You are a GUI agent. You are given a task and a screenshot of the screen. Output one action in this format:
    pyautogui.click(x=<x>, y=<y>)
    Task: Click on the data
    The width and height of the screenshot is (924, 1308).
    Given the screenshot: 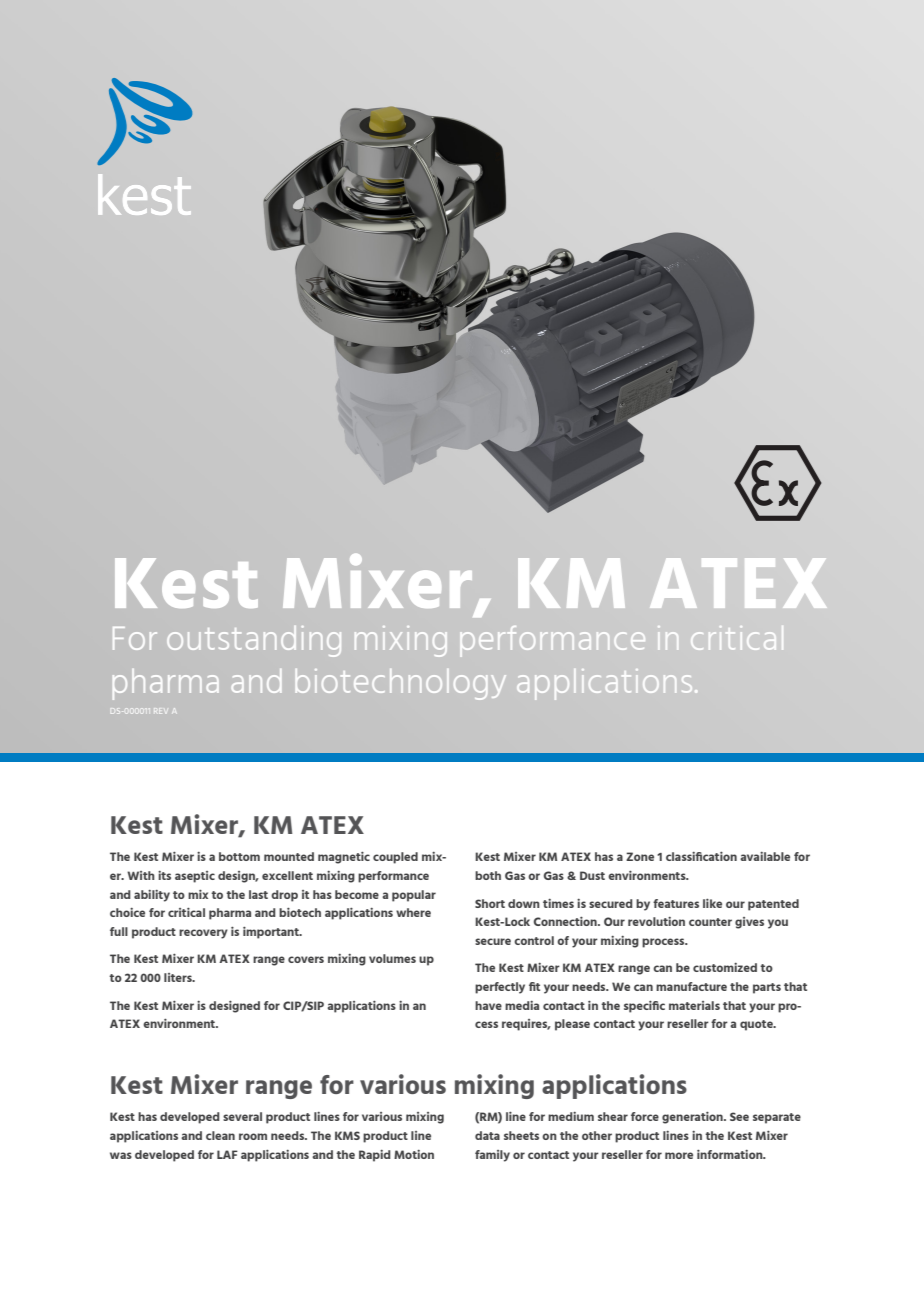 What is the action you would take?
    pyautogui.click(x=487, y=1135)
